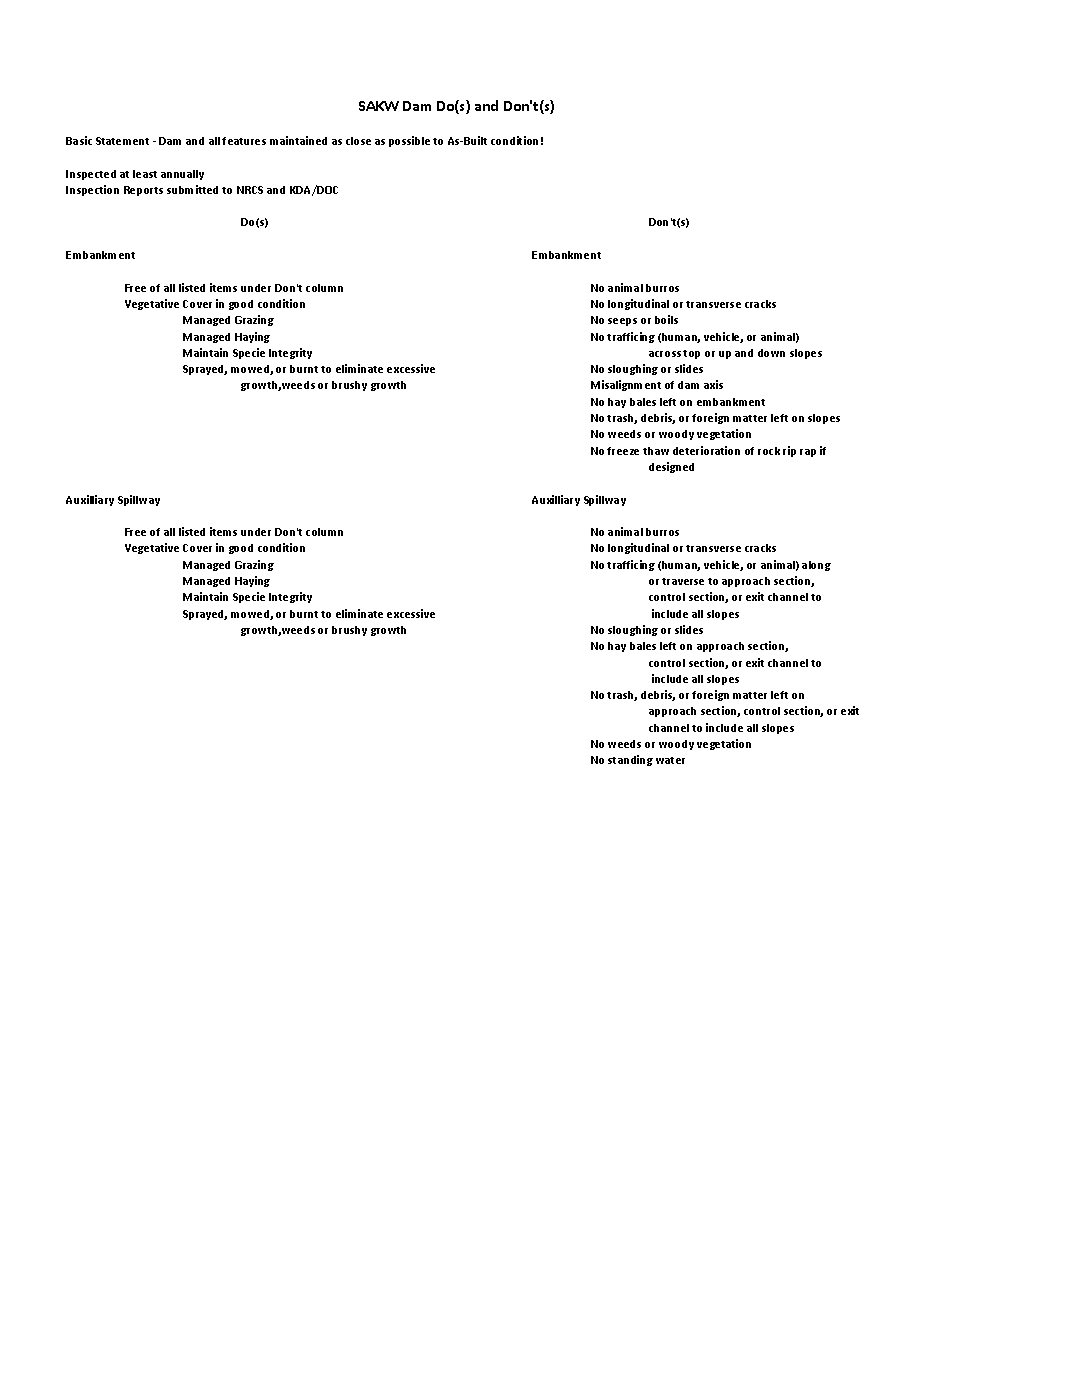 The width and height of the screenshot is (1080, 1397). What do you see at coordinates (143, 191) in the screenshot?
I see `Reports` at bounding box center [143, 191].
